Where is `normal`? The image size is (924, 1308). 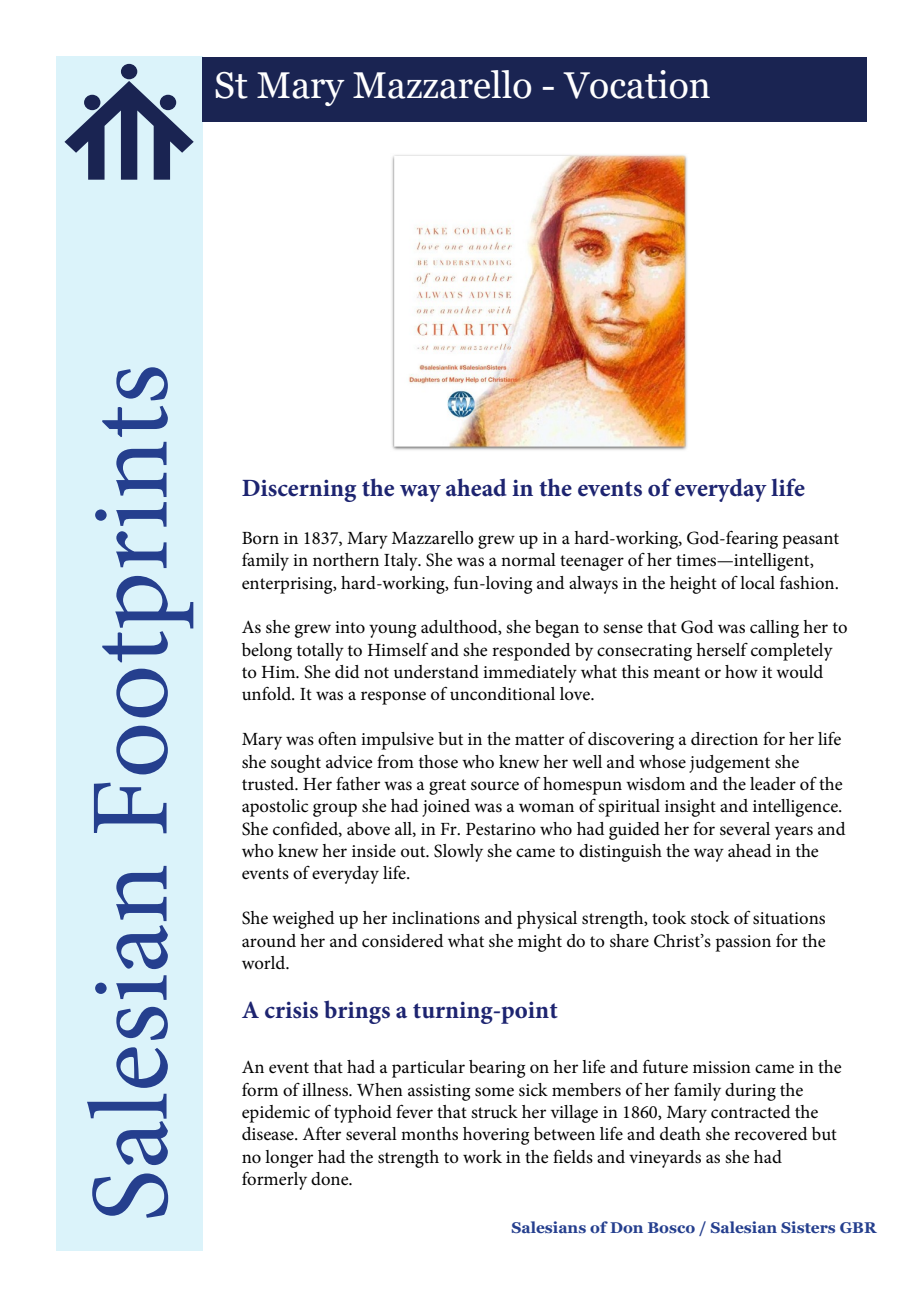 normal is located at coordinates (528, 559).
